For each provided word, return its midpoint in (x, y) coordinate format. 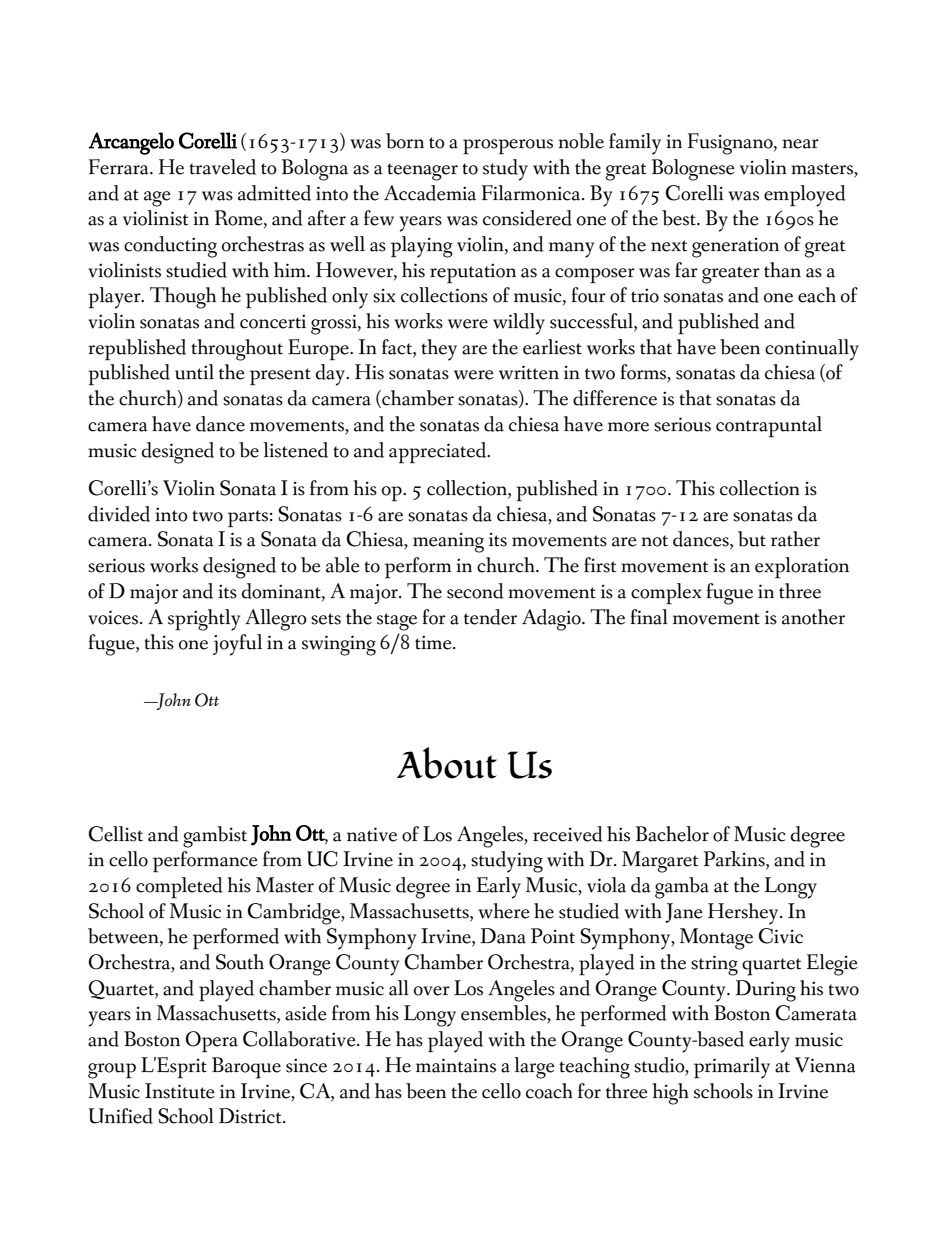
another (813, 617)
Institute (180, 1091)
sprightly (204, 620)
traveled (222, 167)
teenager (422, 172)
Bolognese (693, 170)
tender (490, 617)
